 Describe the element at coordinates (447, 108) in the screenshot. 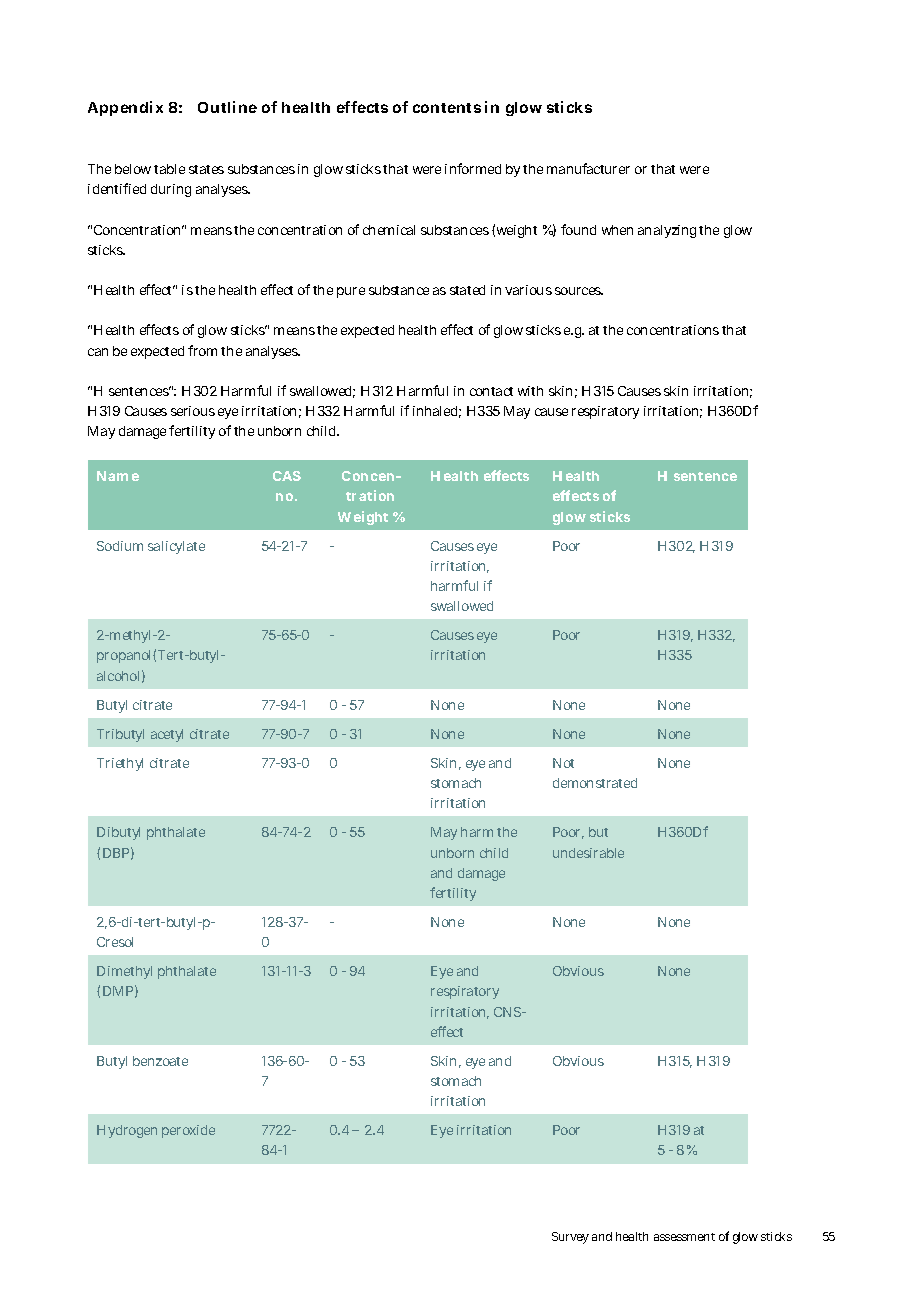

I see `contents` at that location.
